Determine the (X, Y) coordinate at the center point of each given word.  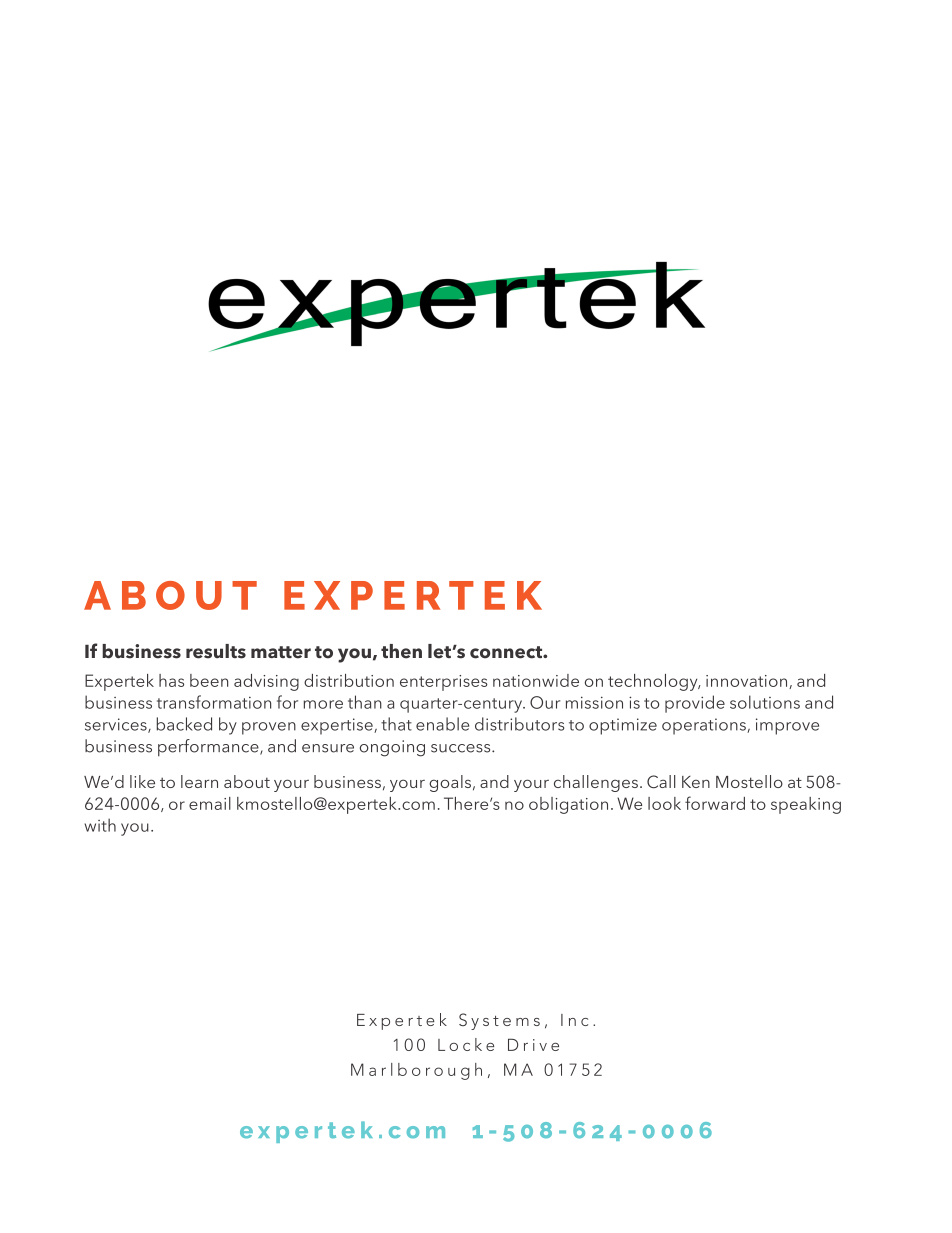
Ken (696, 782)
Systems (499, 1021)
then (401, 651)
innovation (748, 682)
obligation (568, 805)
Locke (466, 1044)
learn (199, 781)
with (100, 825)
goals (450, 783)
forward (715, 803)
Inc (574, 1020)
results (216, 651)
